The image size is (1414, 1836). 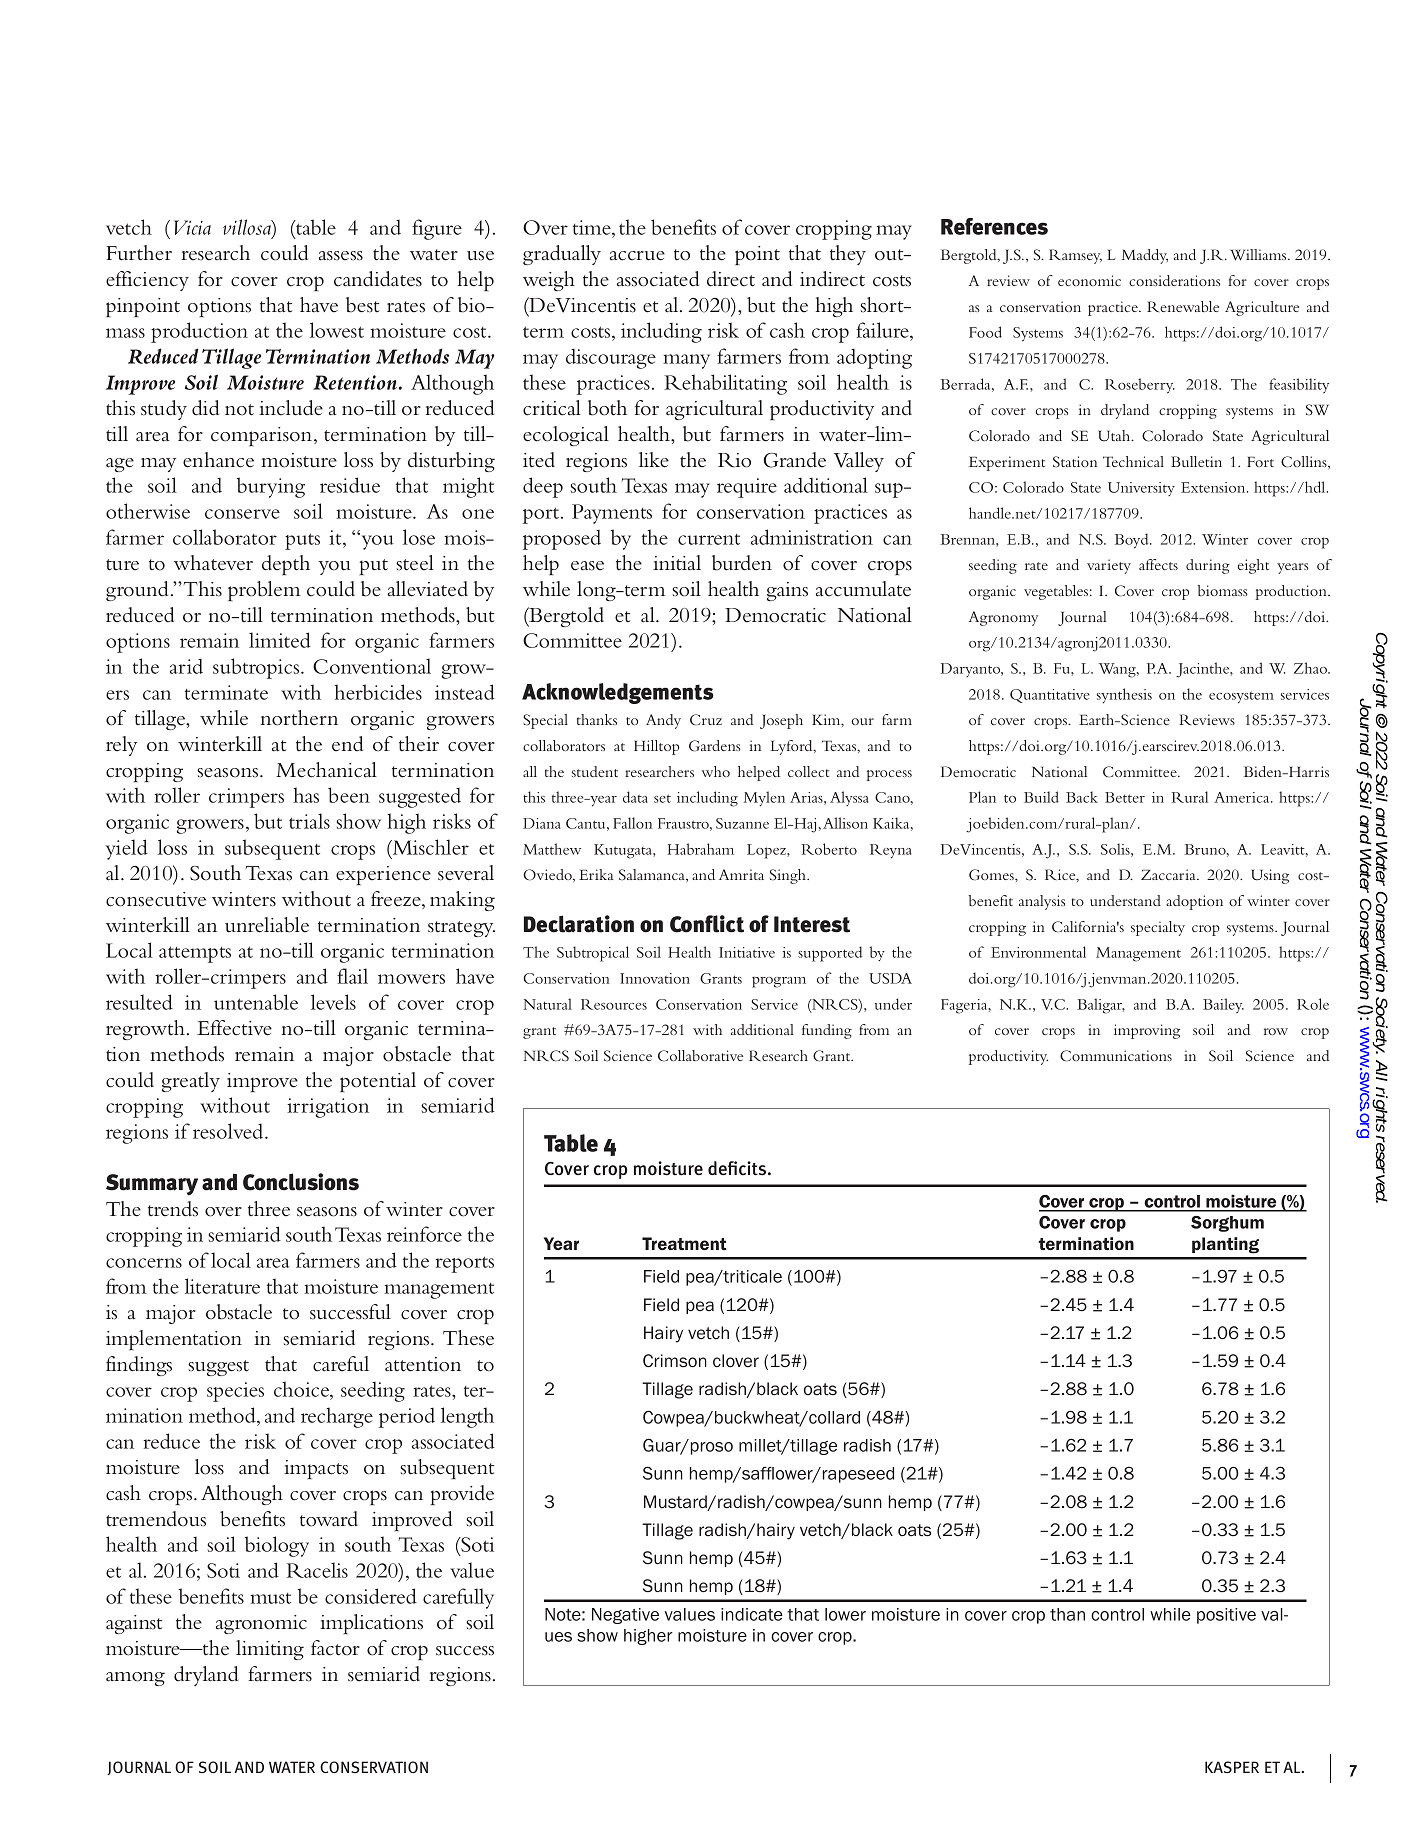 I want to click on Maddy, so click(x=1145, y=256).
